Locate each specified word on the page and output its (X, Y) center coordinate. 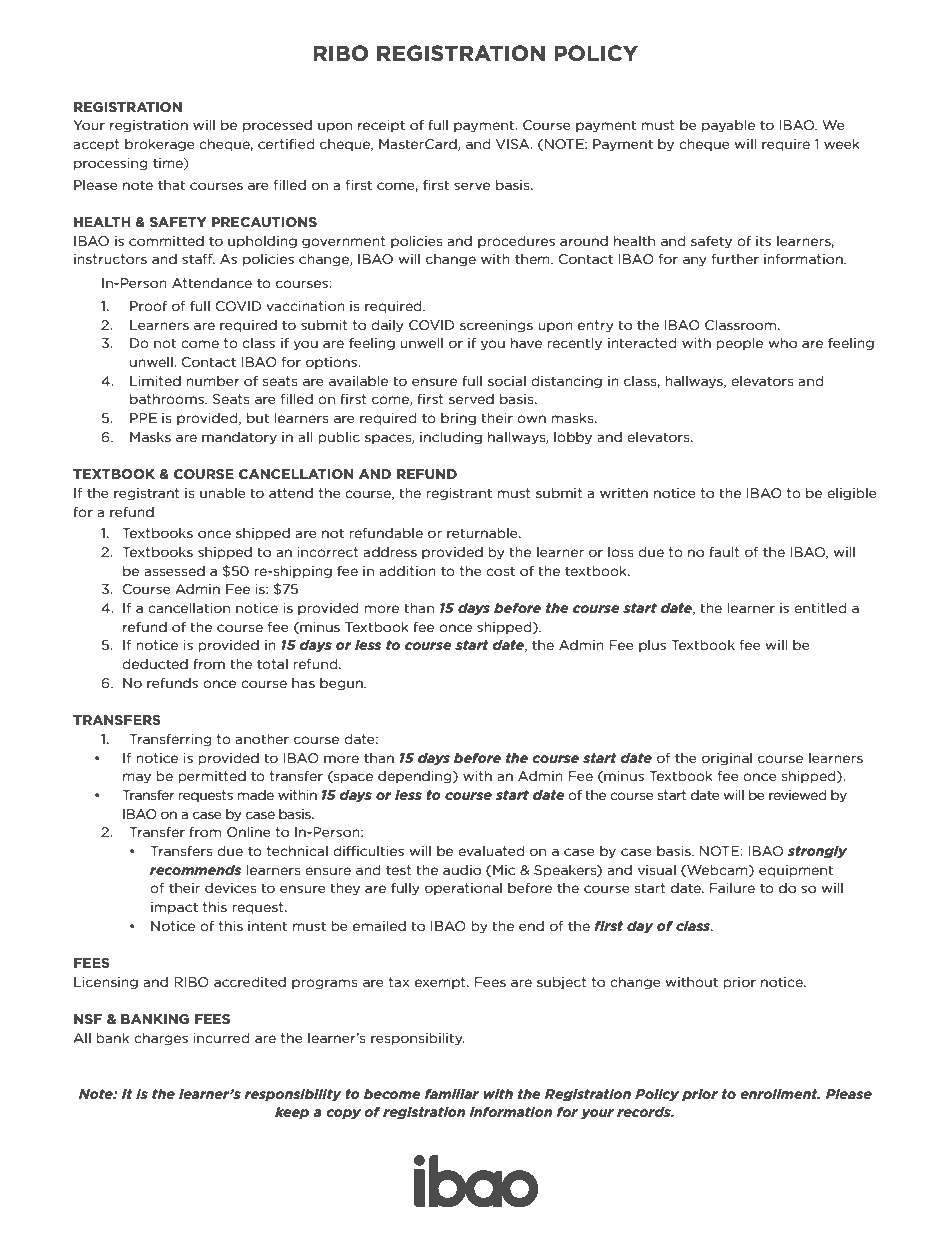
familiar (452, 1093)
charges (161, 1039)
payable (728, 126)
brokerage (160, 145)
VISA (514, 144)
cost (500, 571)
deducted (155, 663)
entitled (820, 607)
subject (562, 983)
